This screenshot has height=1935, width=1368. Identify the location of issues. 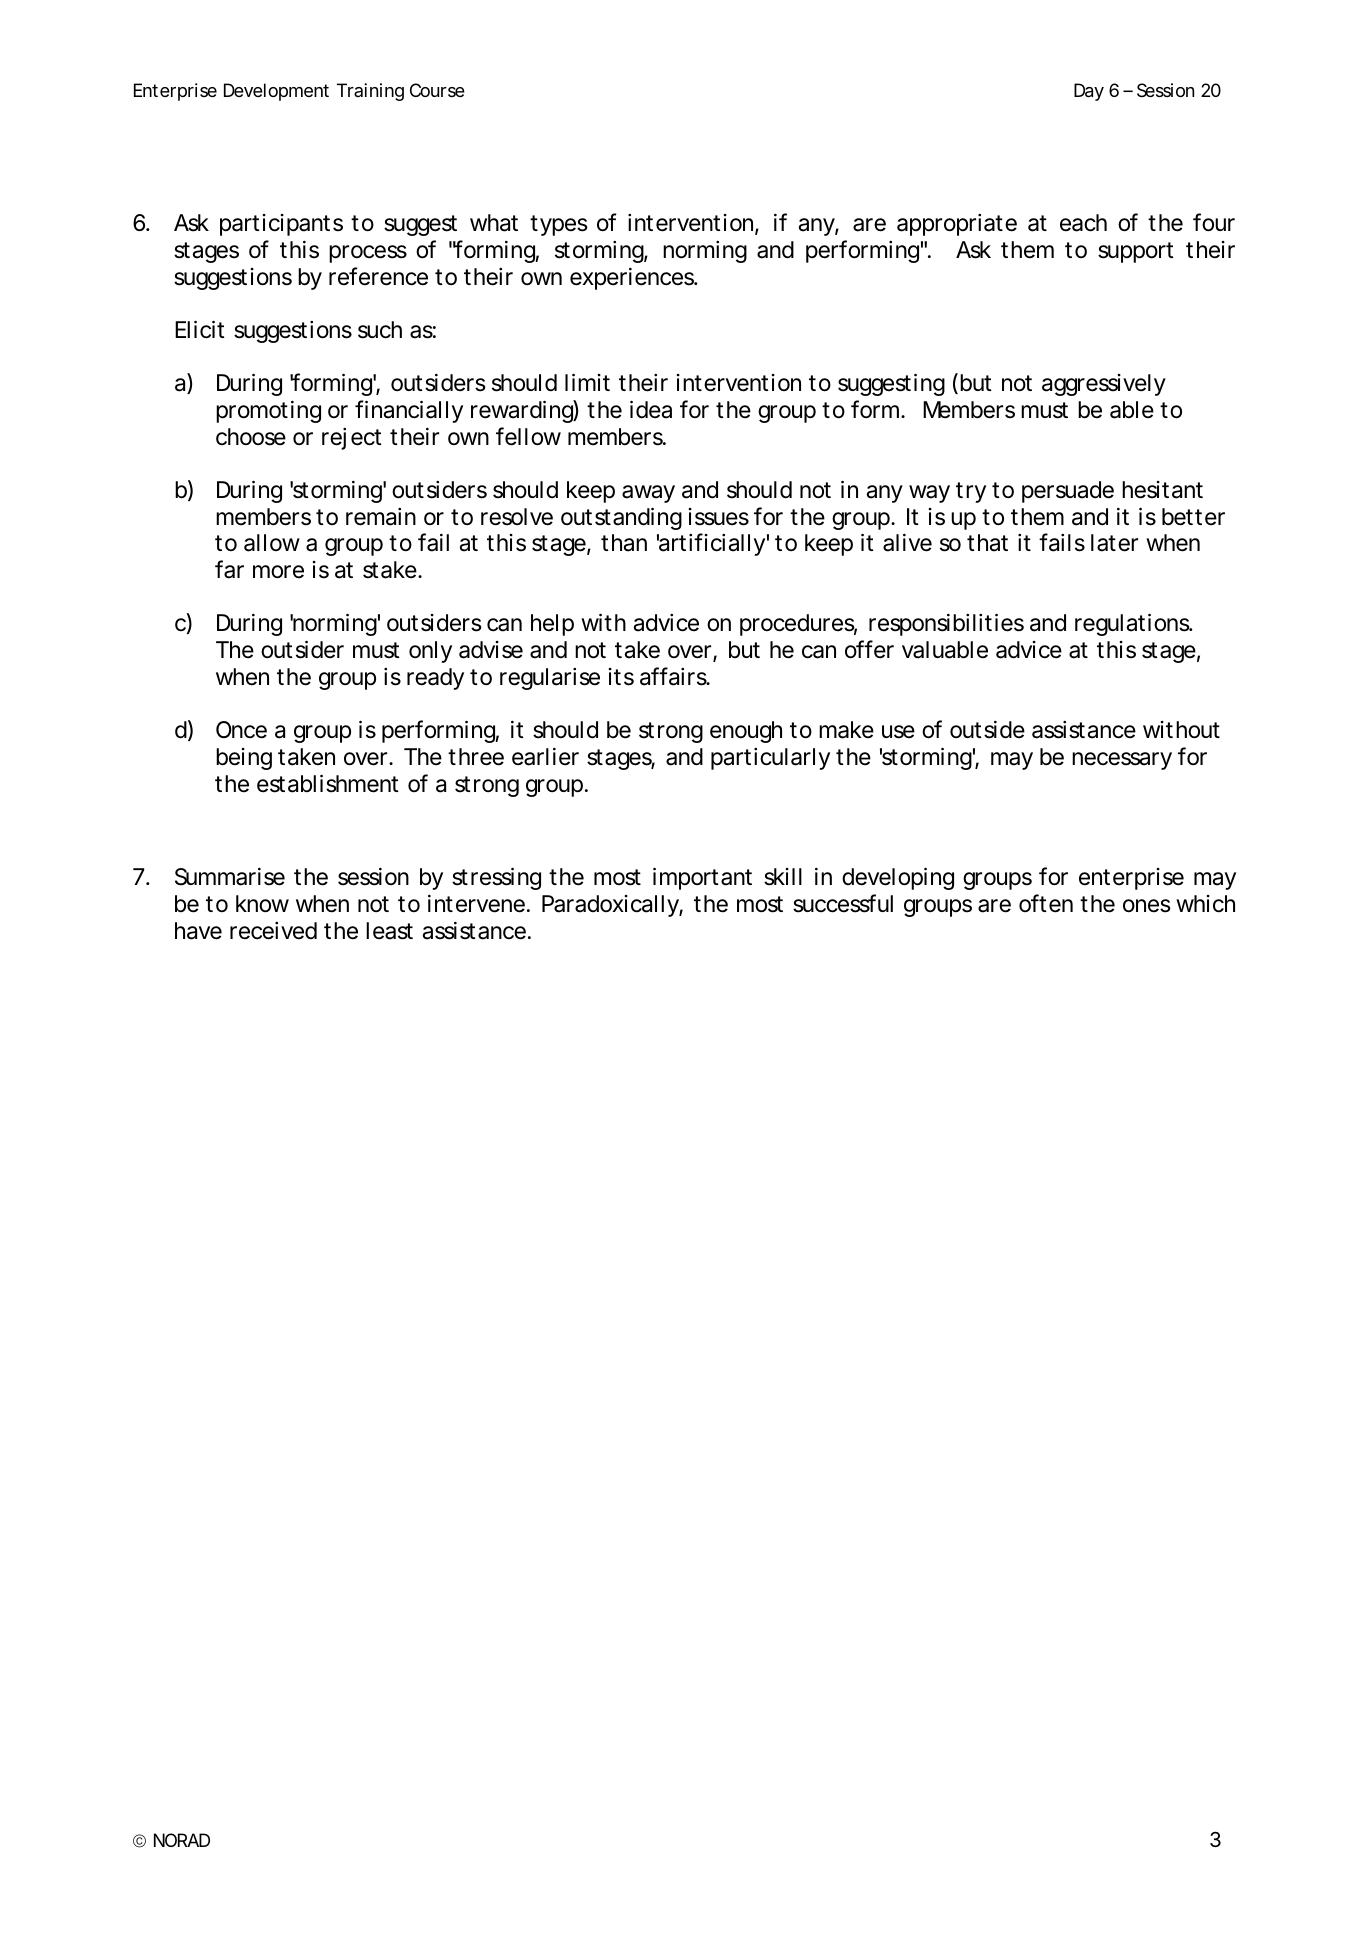
(719, 517).
